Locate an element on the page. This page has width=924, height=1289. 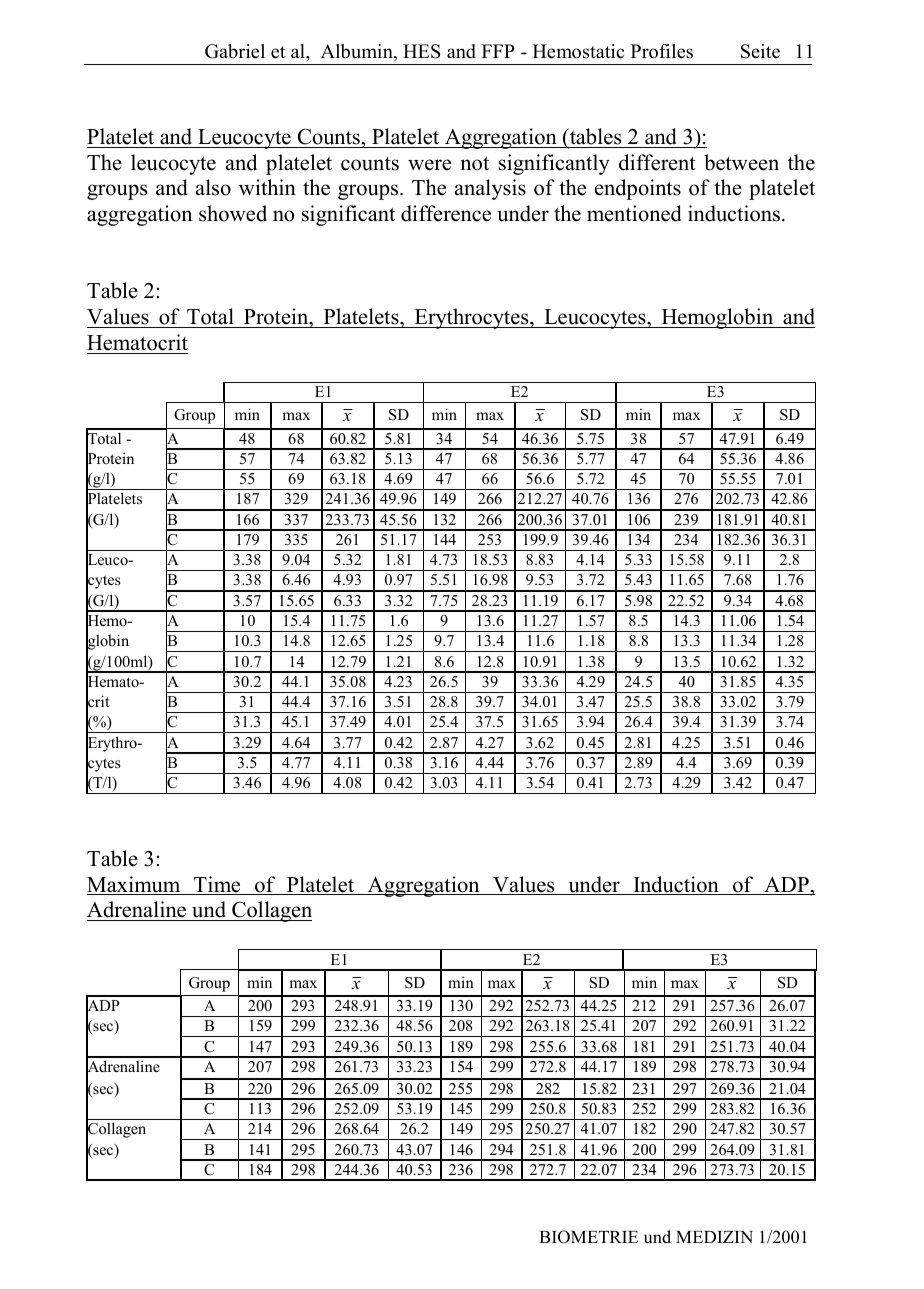
difference is located at coordinates (446, 213).
